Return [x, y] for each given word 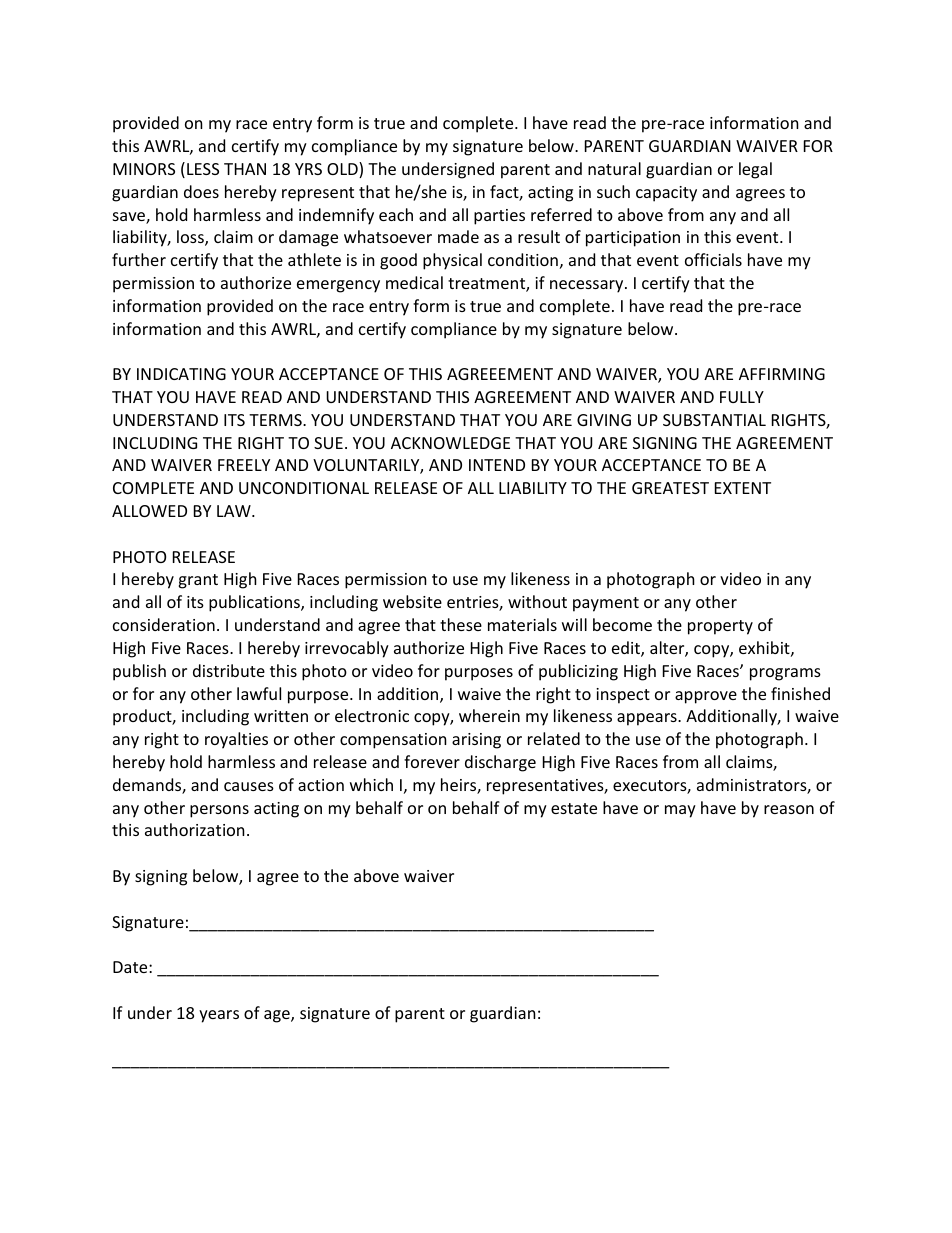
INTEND [497, 465]
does [201, 191]
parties [499, 217]
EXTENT [743, 488]
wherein [489, 715]
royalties [236, 740]
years [219, 1016]
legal [755, 170]
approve [706, 697]
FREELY [244, 465]
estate [574, 808]
